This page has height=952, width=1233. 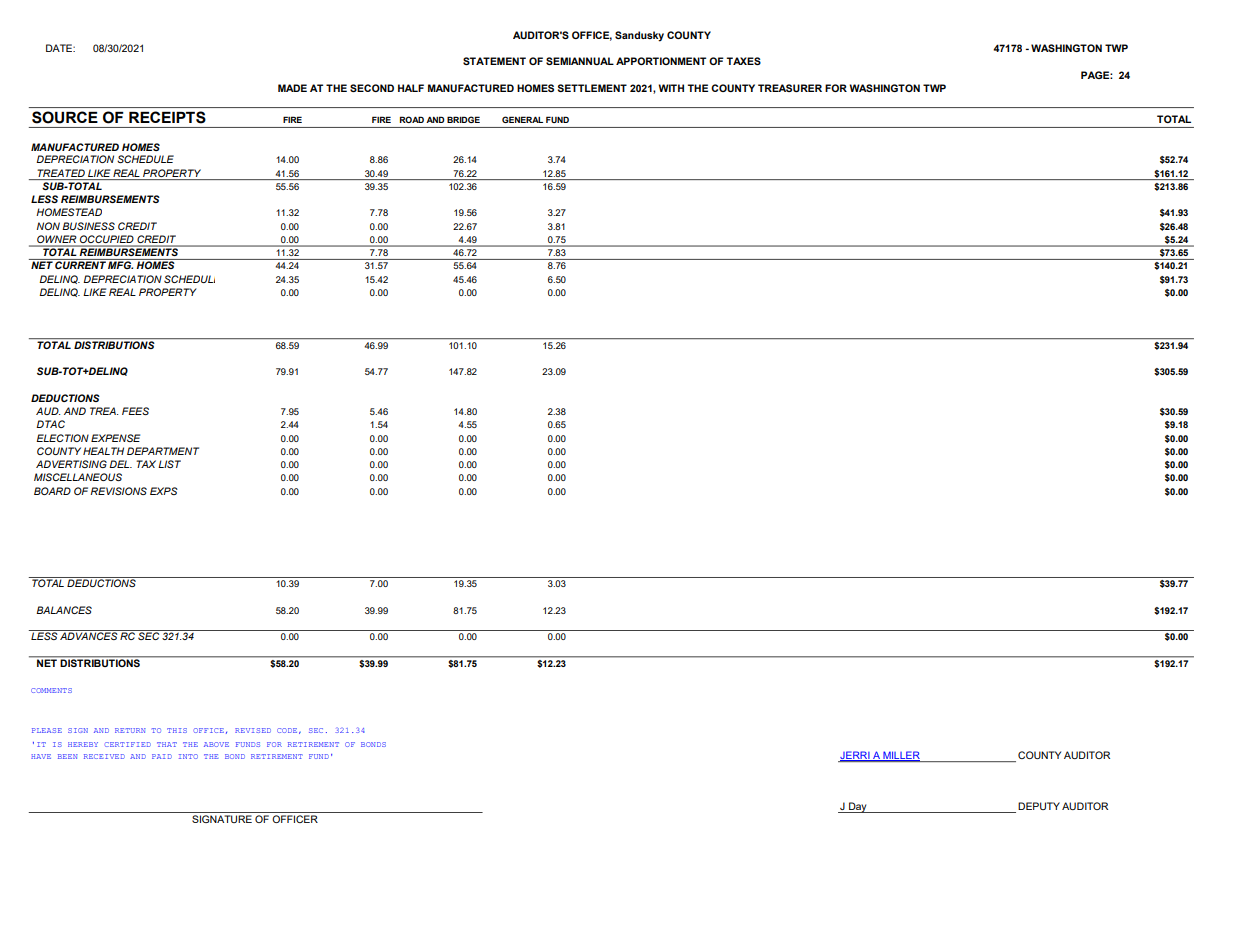 I want to click on CODE, so click(x=287, y=730).
